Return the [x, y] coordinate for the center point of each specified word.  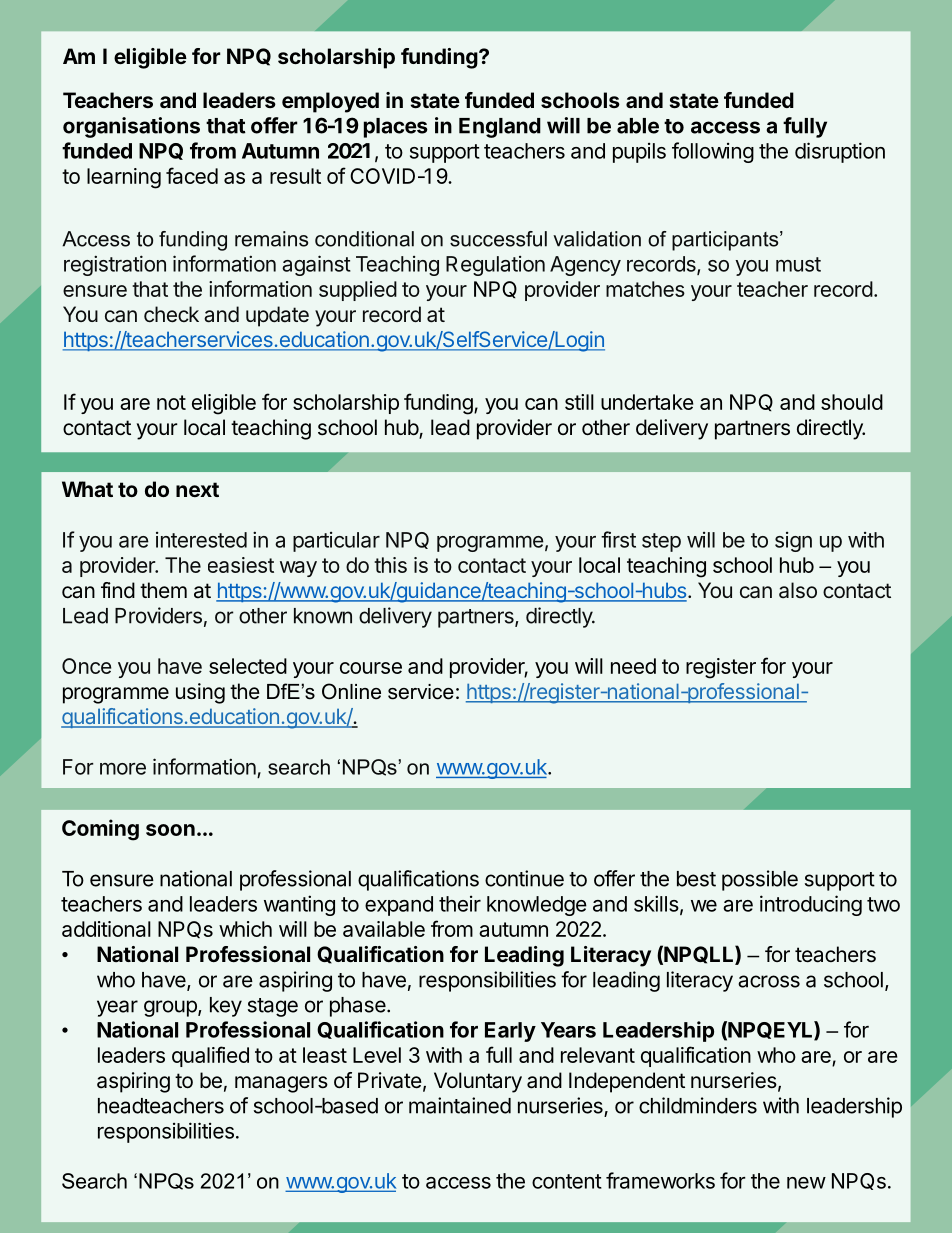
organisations [131, 127]
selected [248, 666]
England [500, 128]
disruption [840, 152]
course [371, 668]
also [798, 590]
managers [281, 1084]
